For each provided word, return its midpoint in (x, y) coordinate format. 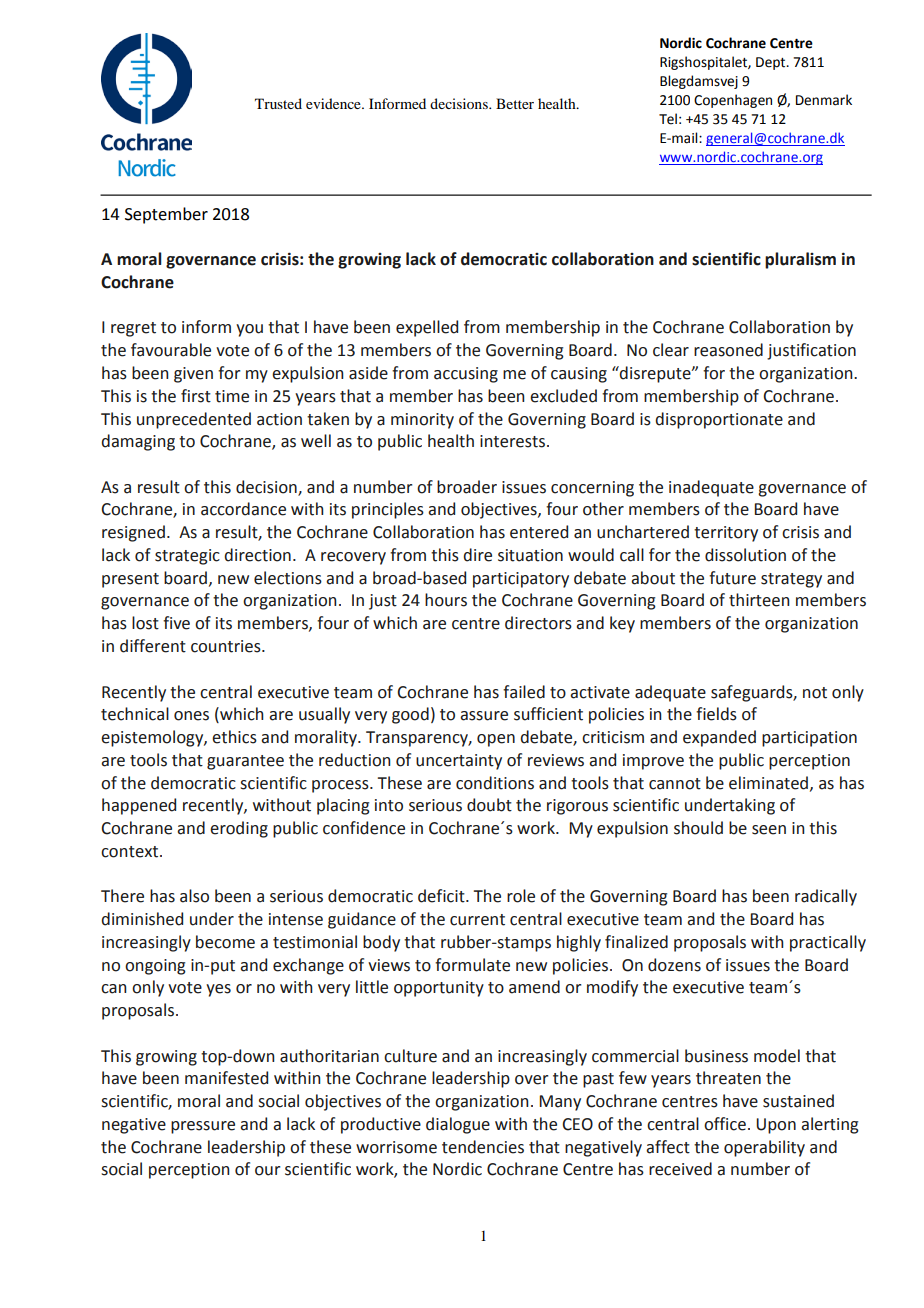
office (725, 1124)
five (176, 623)
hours (446, 600)
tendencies (483, 1147)
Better (515, 103)
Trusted (278, 103)
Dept (772, 63)
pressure (203, 1127)
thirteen (759, 600)
